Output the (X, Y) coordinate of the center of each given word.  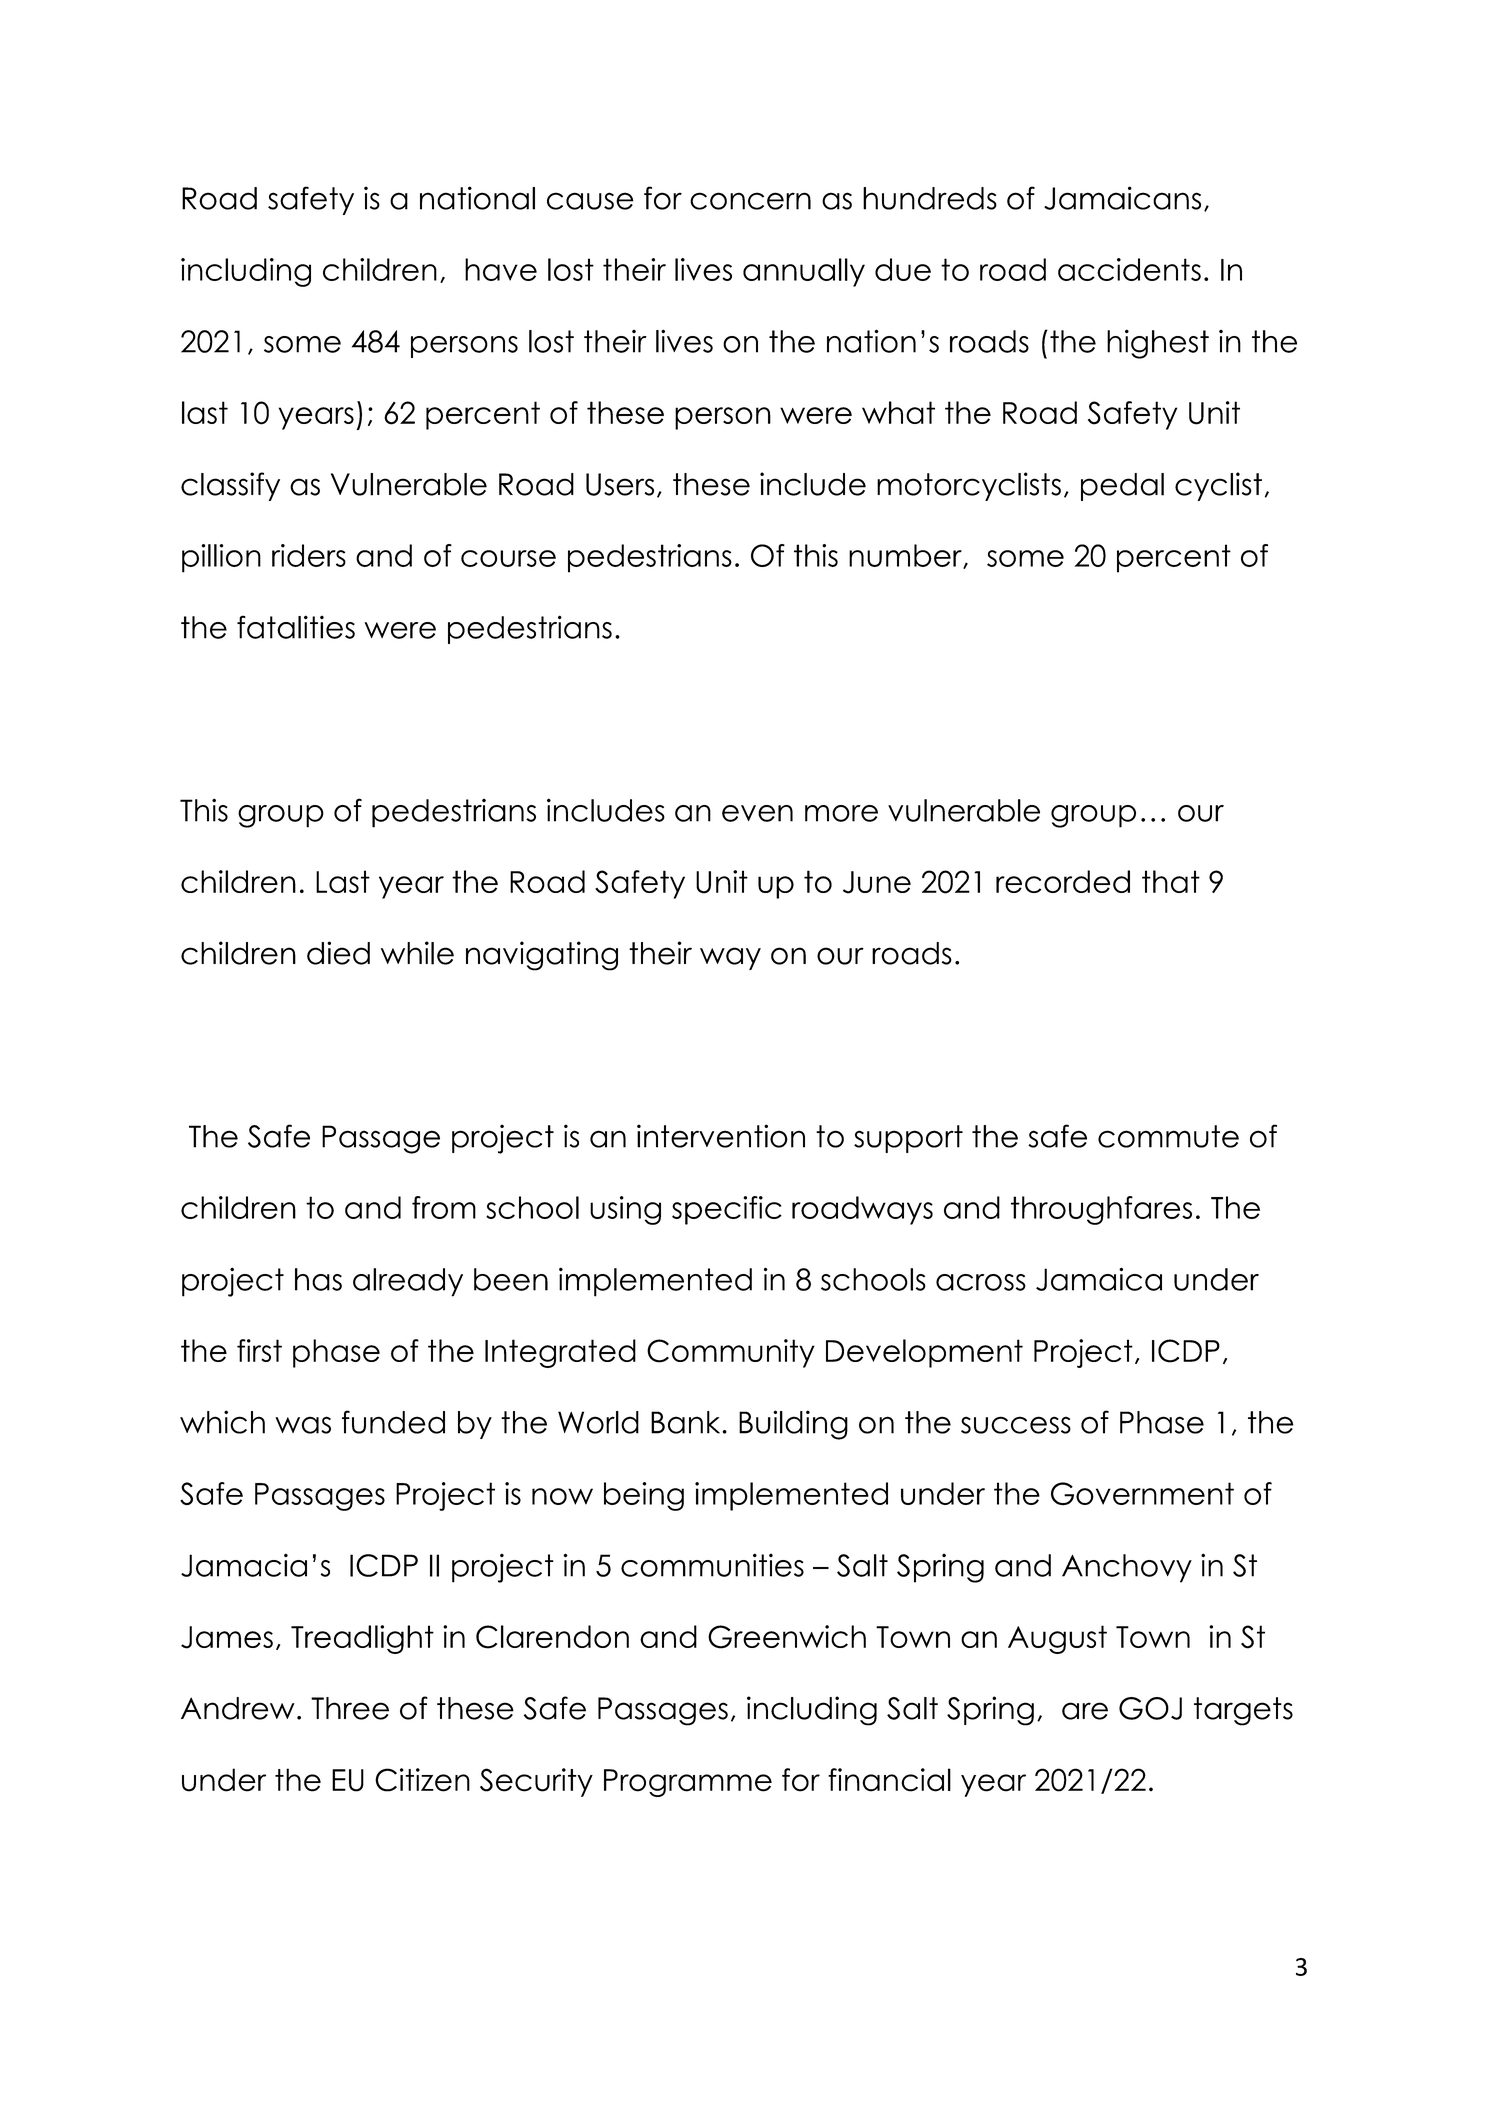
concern (750, 201)
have (501, 269)
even (757, 813)
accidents (1129, 269)
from (444, 1207)
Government (1142, 1494)
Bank (687, 1422)
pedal (1122, 487)
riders (309, 555)
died (338, 953)
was (303, 1425)
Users (620, 484)
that (1171, 881)
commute (1168, 1136)
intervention (721, 1136)
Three (350, 1708)
